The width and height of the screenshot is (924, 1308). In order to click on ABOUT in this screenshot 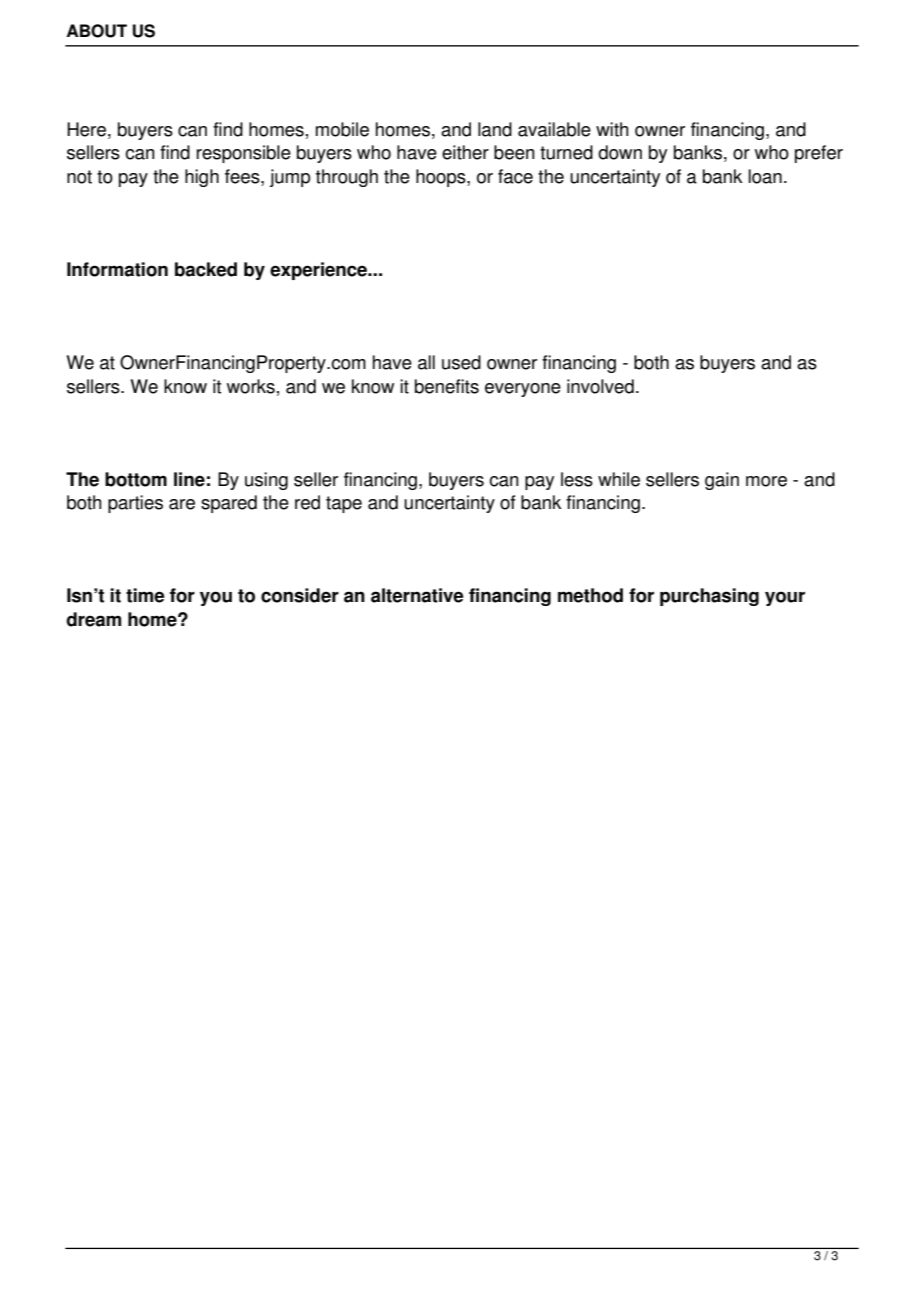, I will do `click(97, 31)`.
